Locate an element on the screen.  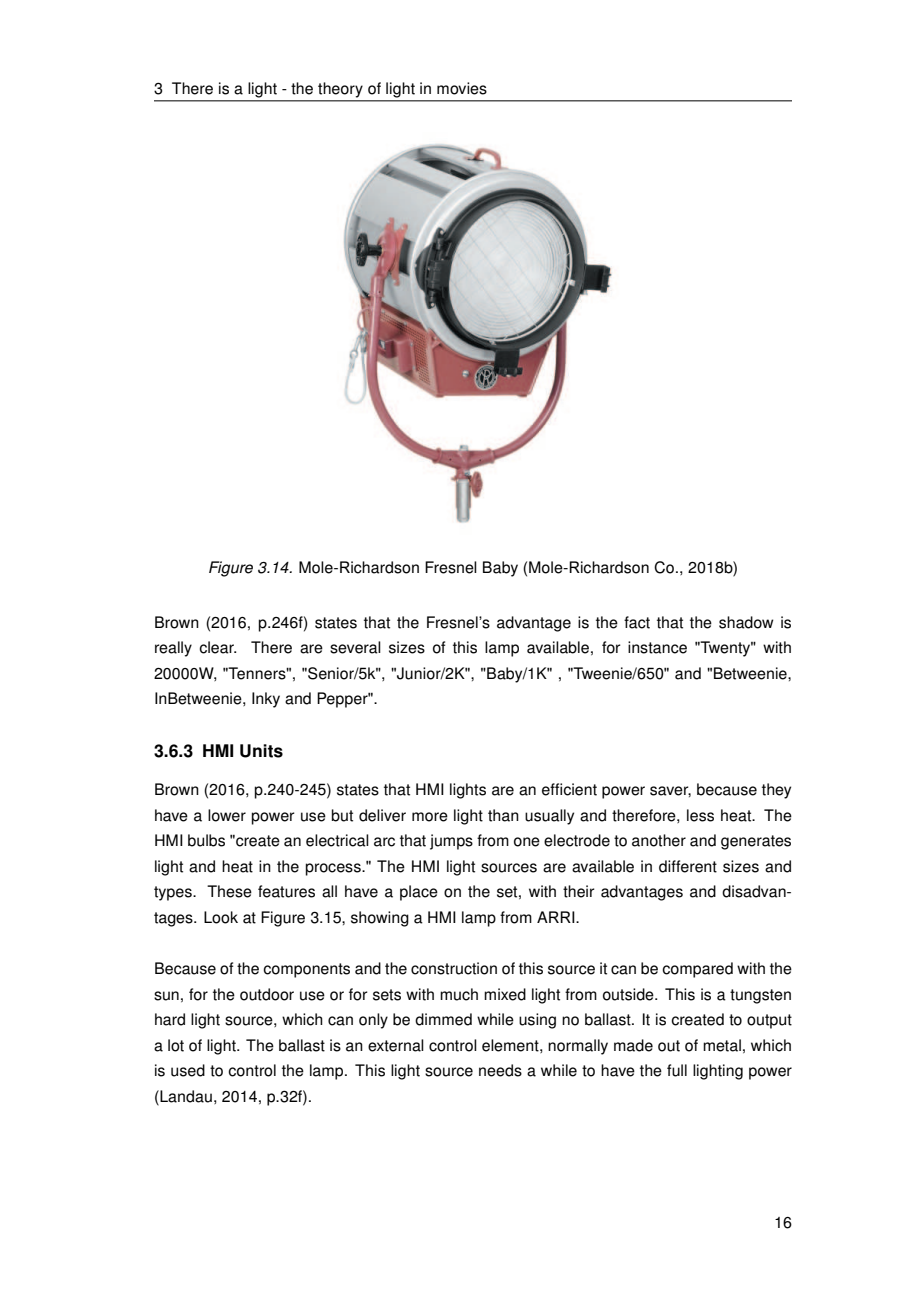
less is located at coordinates (700, 815).
